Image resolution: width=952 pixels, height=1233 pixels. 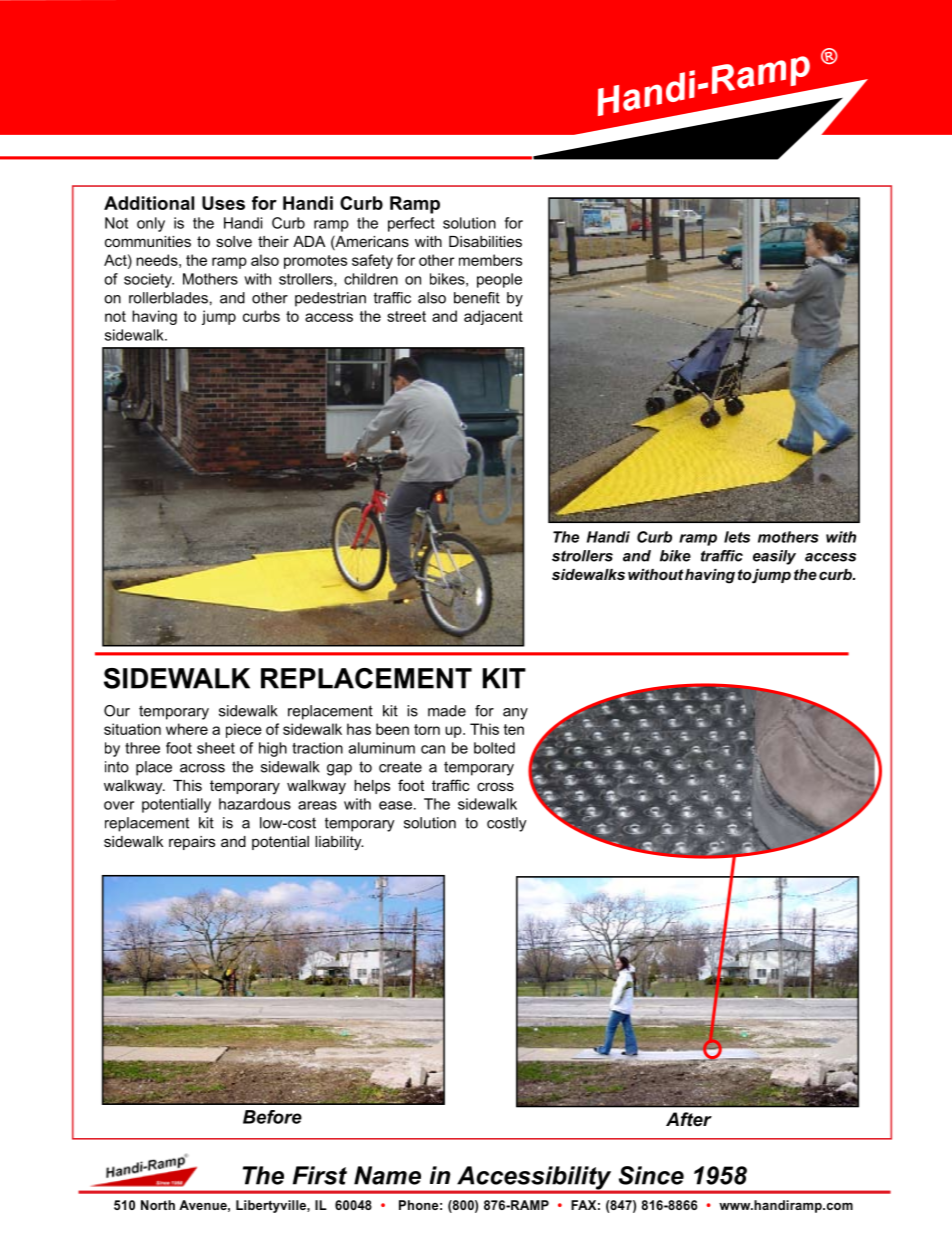 What do you see at coordinates (494, 748) in the image?
I see `bolted` at bounding box center [494, 748].
